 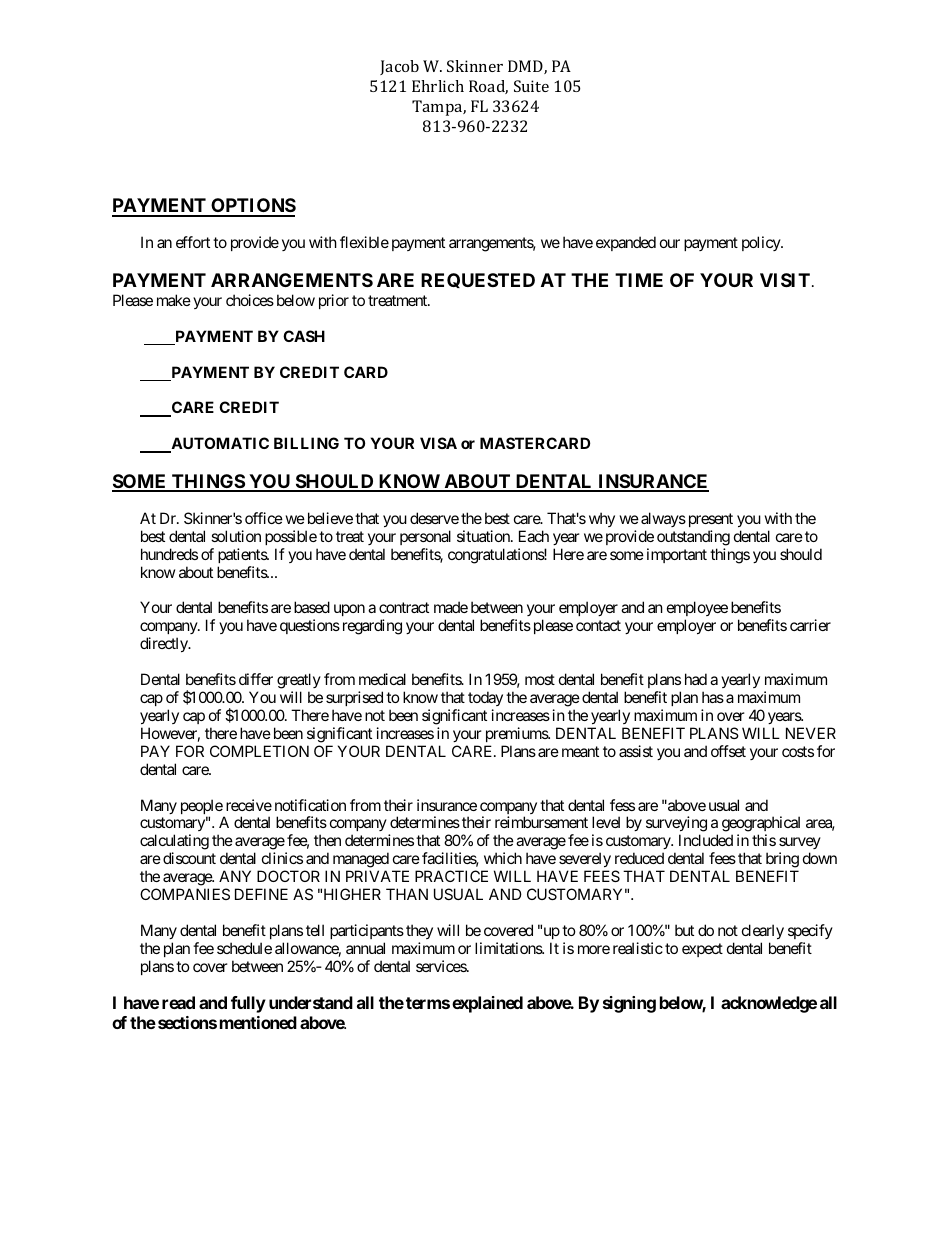 What do you see at coordinates (696, 679) in the screenshot?
I see `had` at bounding box center [696, 679].
